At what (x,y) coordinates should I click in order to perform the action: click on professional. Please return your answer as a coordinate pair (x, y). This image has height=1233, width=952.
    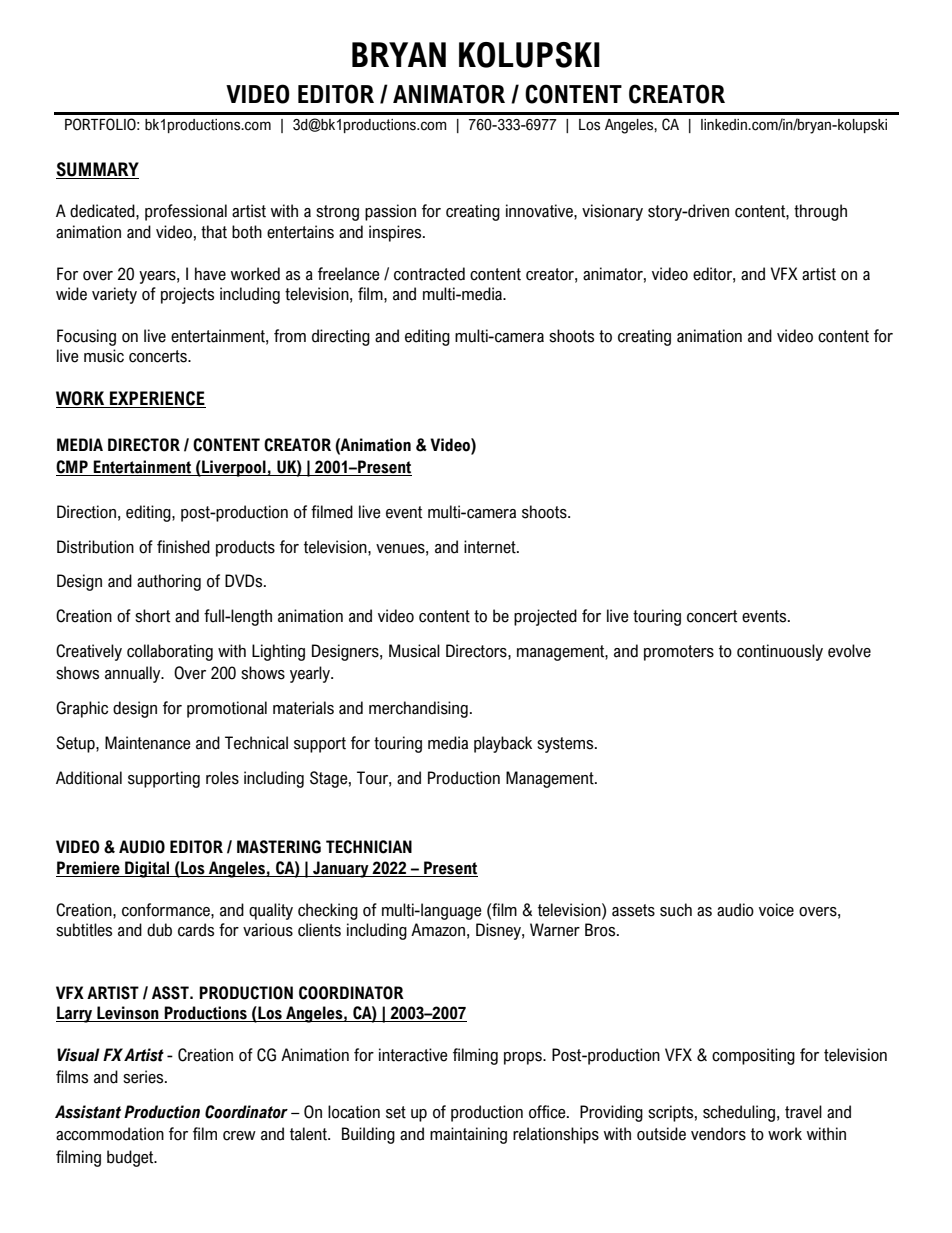
    Looking at the image, I should click on (186, 212).
